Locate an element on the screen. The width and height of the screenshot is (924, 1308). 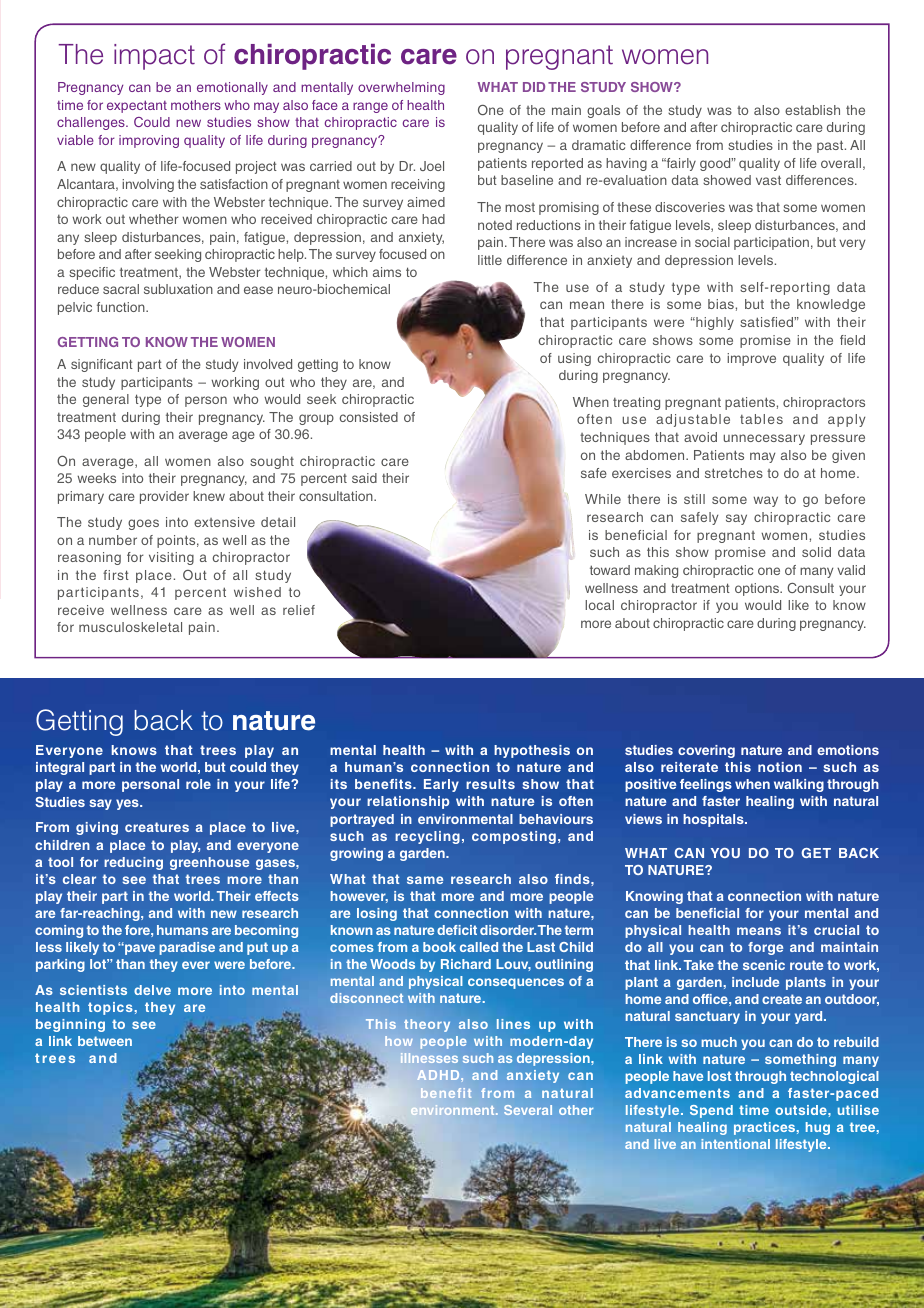
between is located at coordinates (105, 1041).
